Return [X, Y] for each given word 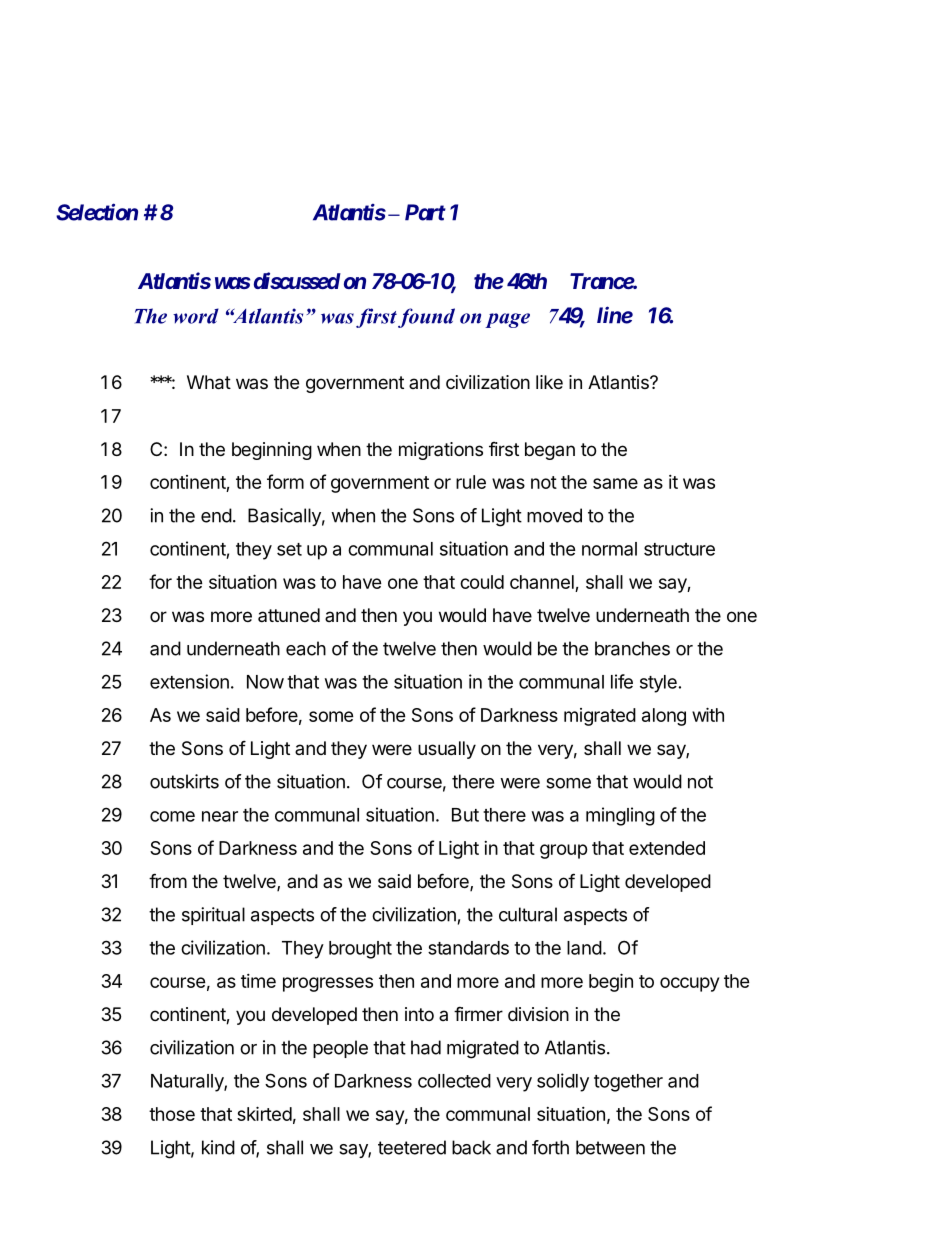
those [172, 1114]
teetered [412, 1147]
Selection [97, 212]
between [610, 1147]
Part [425, 212]
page [507, 320]
